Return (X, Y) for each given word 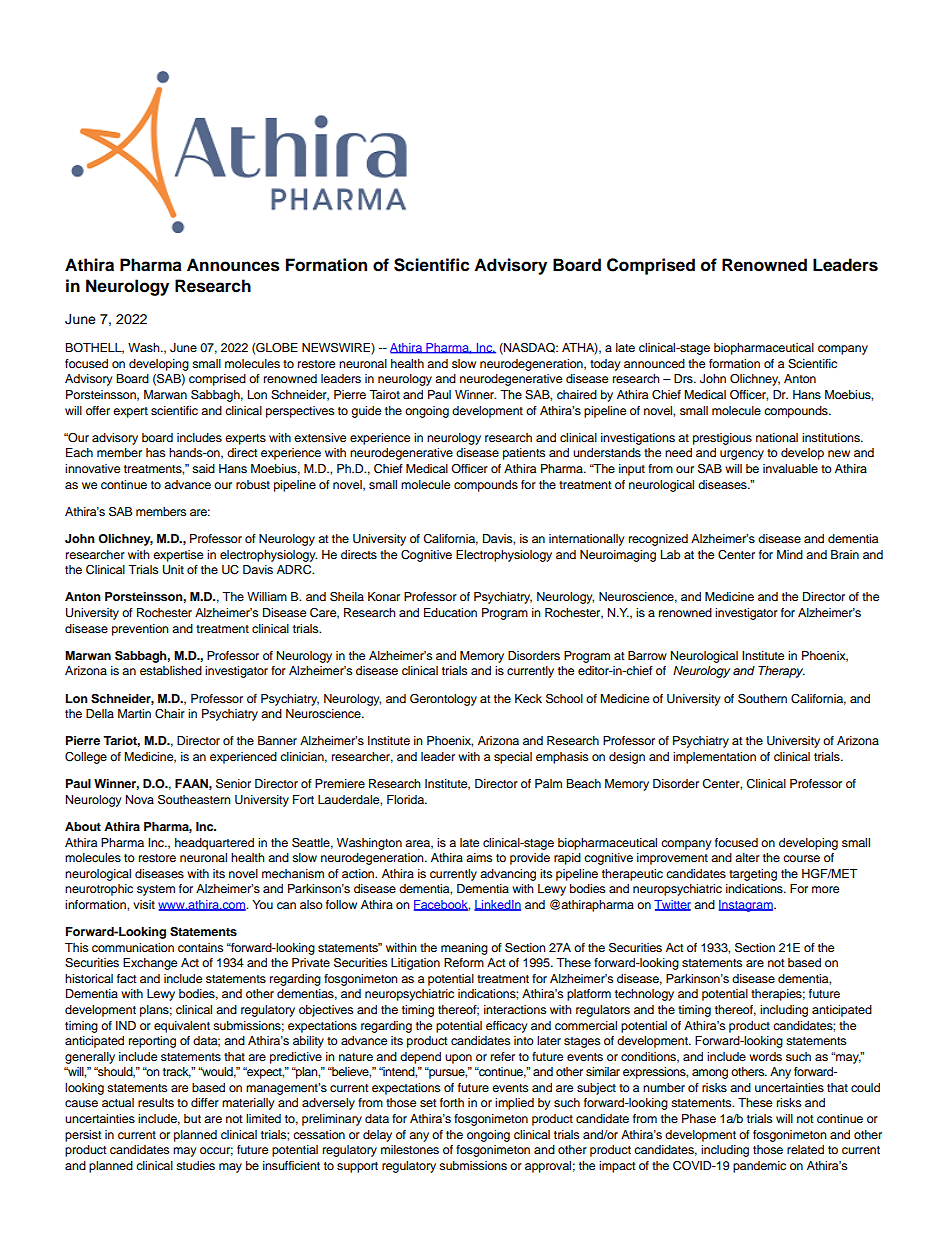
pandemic (759, 1167)
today (605, 365)
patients (524, 454)
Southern (762, 699)
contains (200, 947)
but (192, 1118)
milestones (410, 1149)
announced (654, 363)
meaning (464, 949)
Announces (233, 265)
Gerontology (443, 700)
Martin (134, 713)
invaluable (790, 468)
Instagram (746, 906)
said (203, 468)
